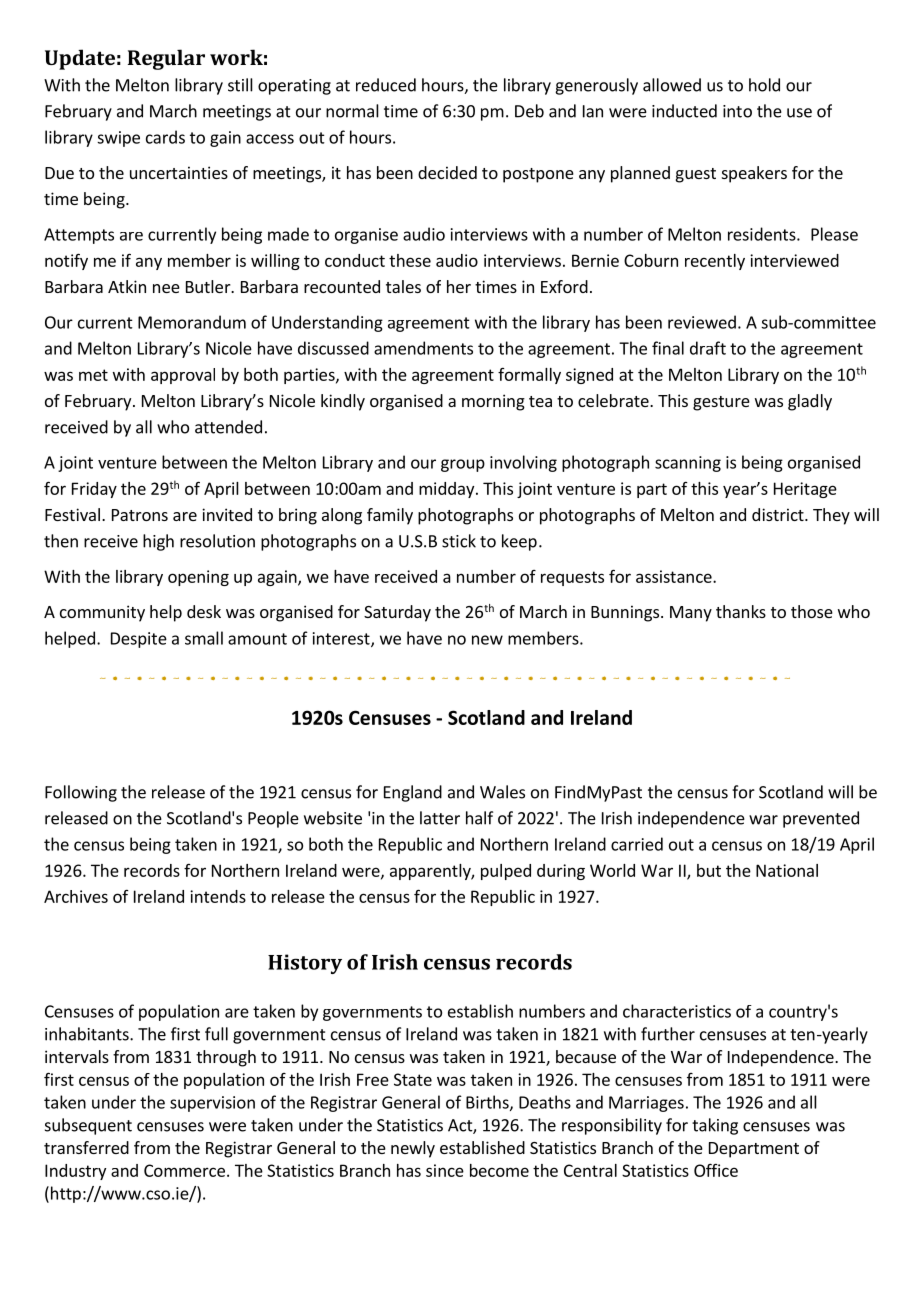 The width and height of the screenshot is (924, 1308). Describe the element at coordinates (506, 872) in the screenshot. I see `pulped` at that location.
